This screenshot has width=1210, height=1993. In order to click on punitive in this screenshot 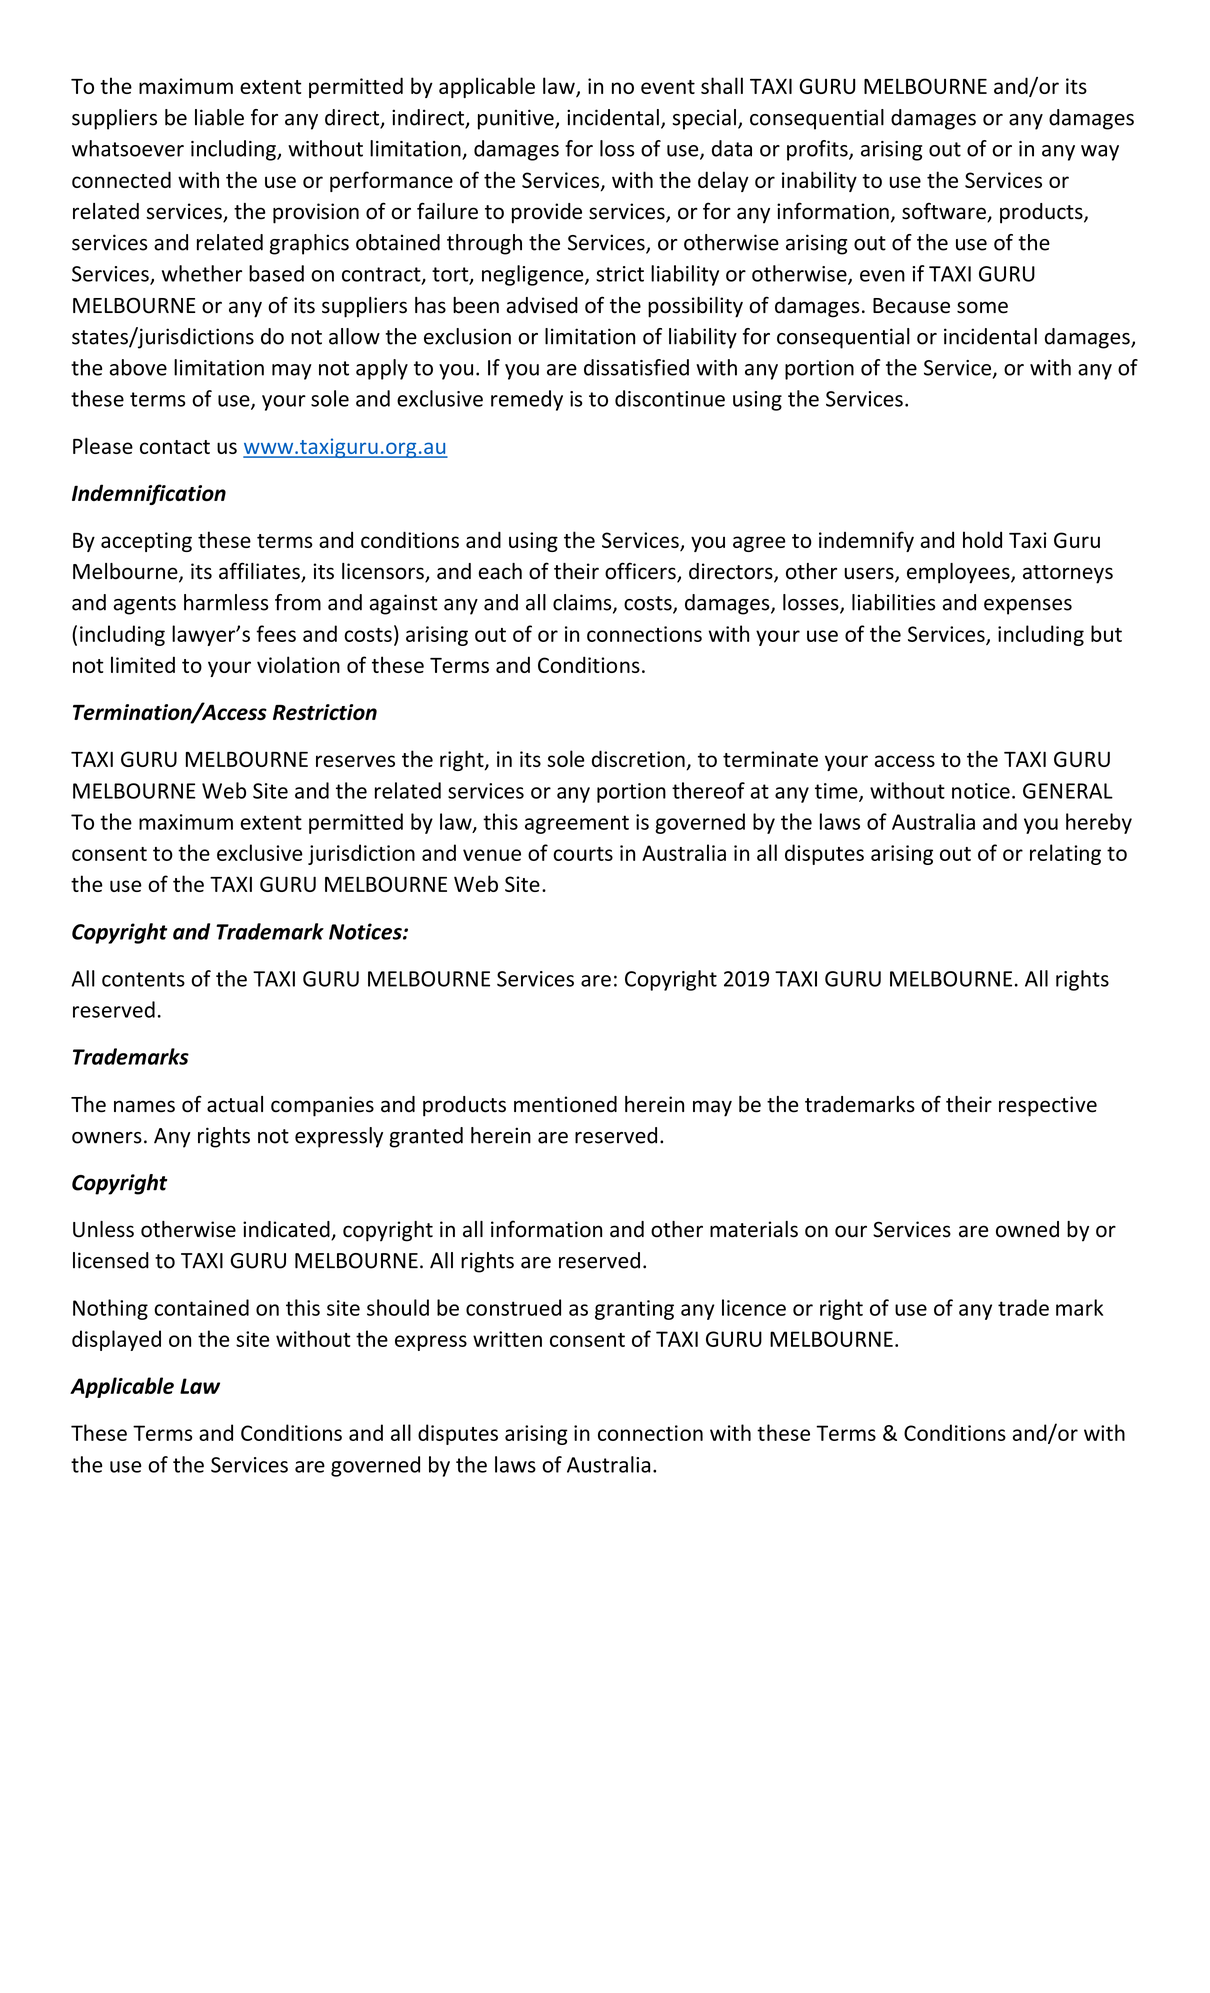, I will do `click(517, 119)`.
